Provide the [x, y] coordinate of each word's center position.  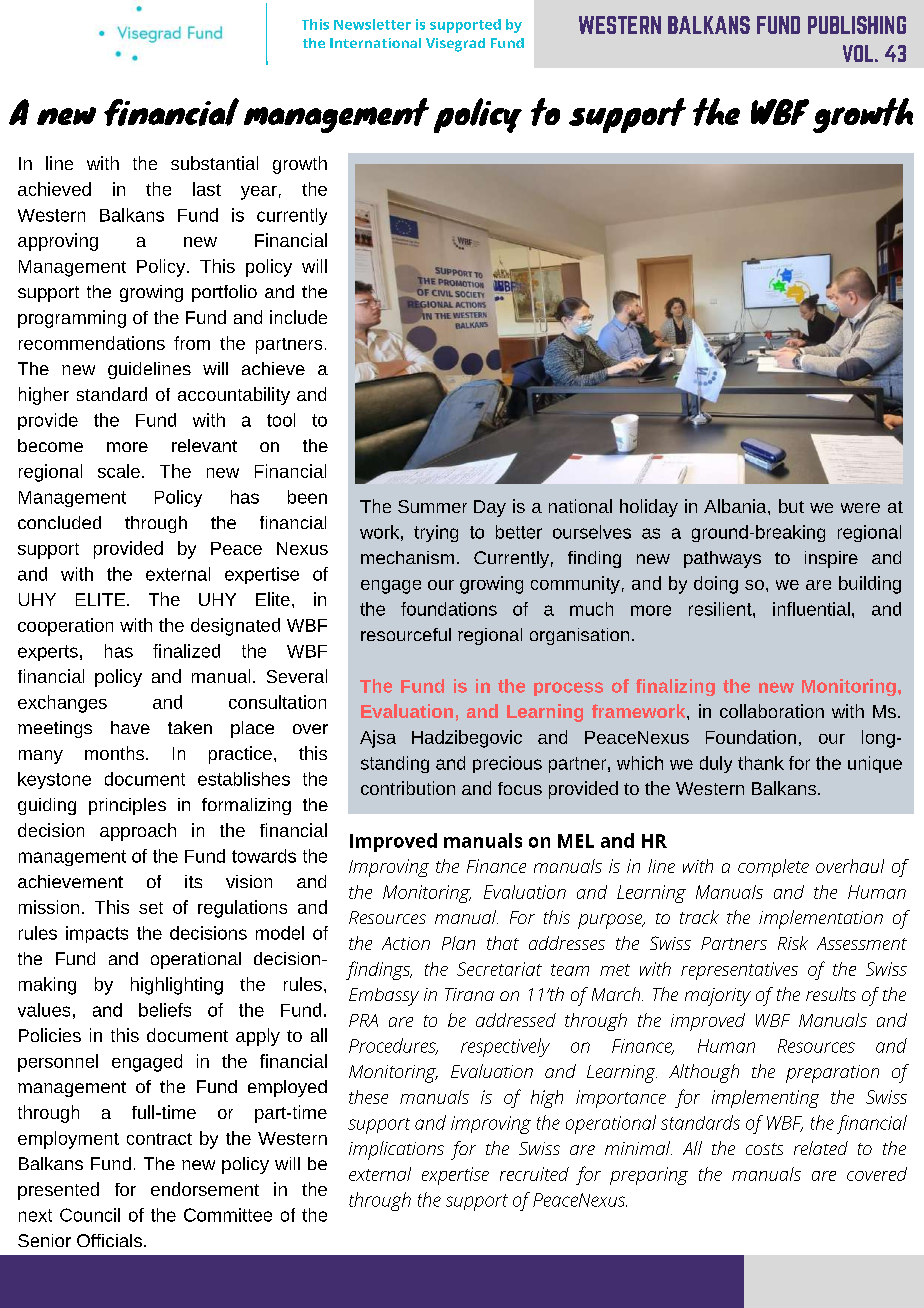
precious [507, 764]
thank [761, 763]
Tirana [469, 994]
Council [90, 1215]
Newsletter [372, 24]
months [116, 753]
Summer [432, 506]
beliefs [165, 1010]
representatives [739, 971]
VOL [859, 53]
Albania [736, 506]
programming [72, 319]
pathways [722, 559]
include [298, 317]
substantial [214, 163]
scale [119, 471]
